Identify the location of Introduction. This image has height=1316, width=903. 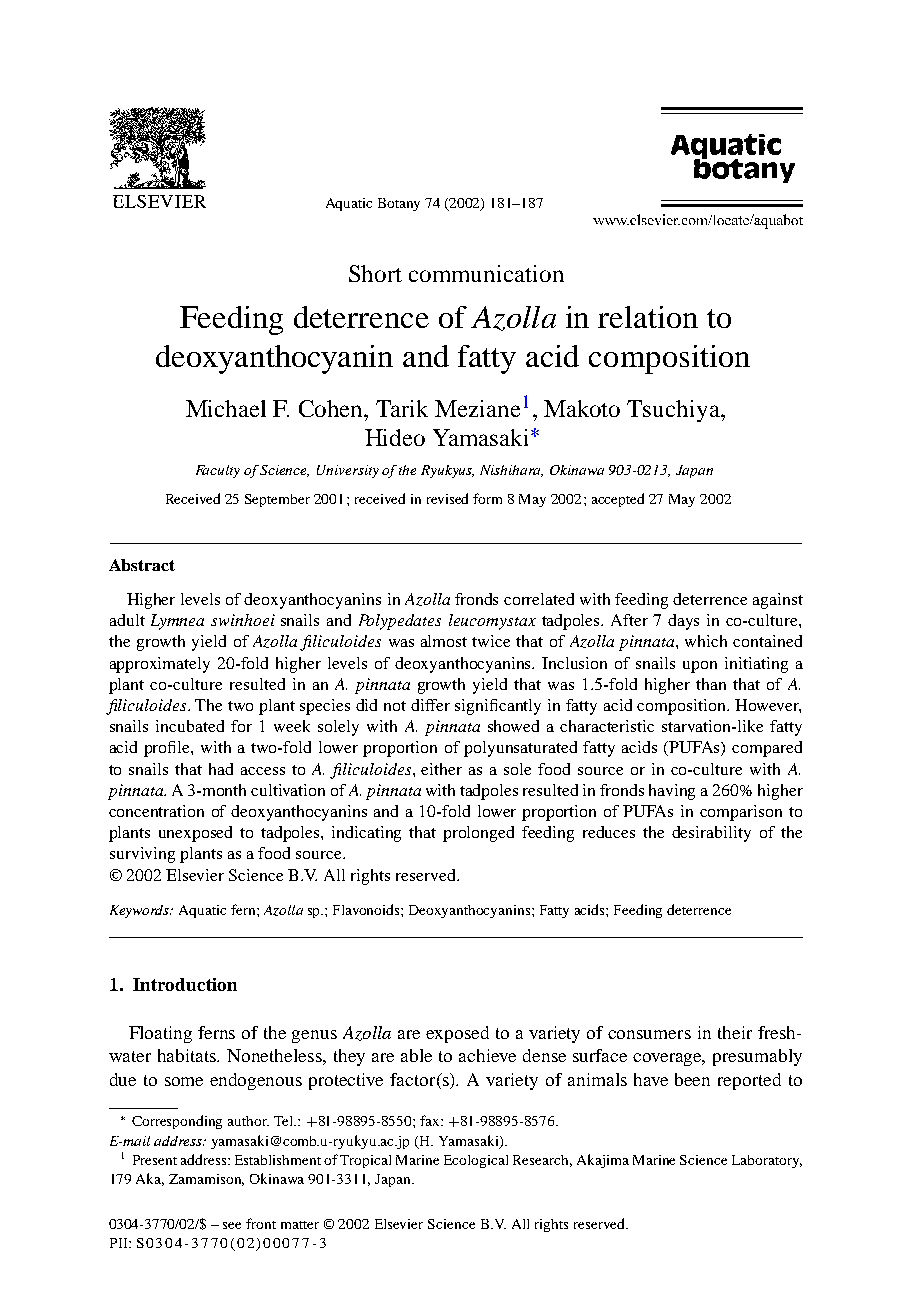
(185, 984).
